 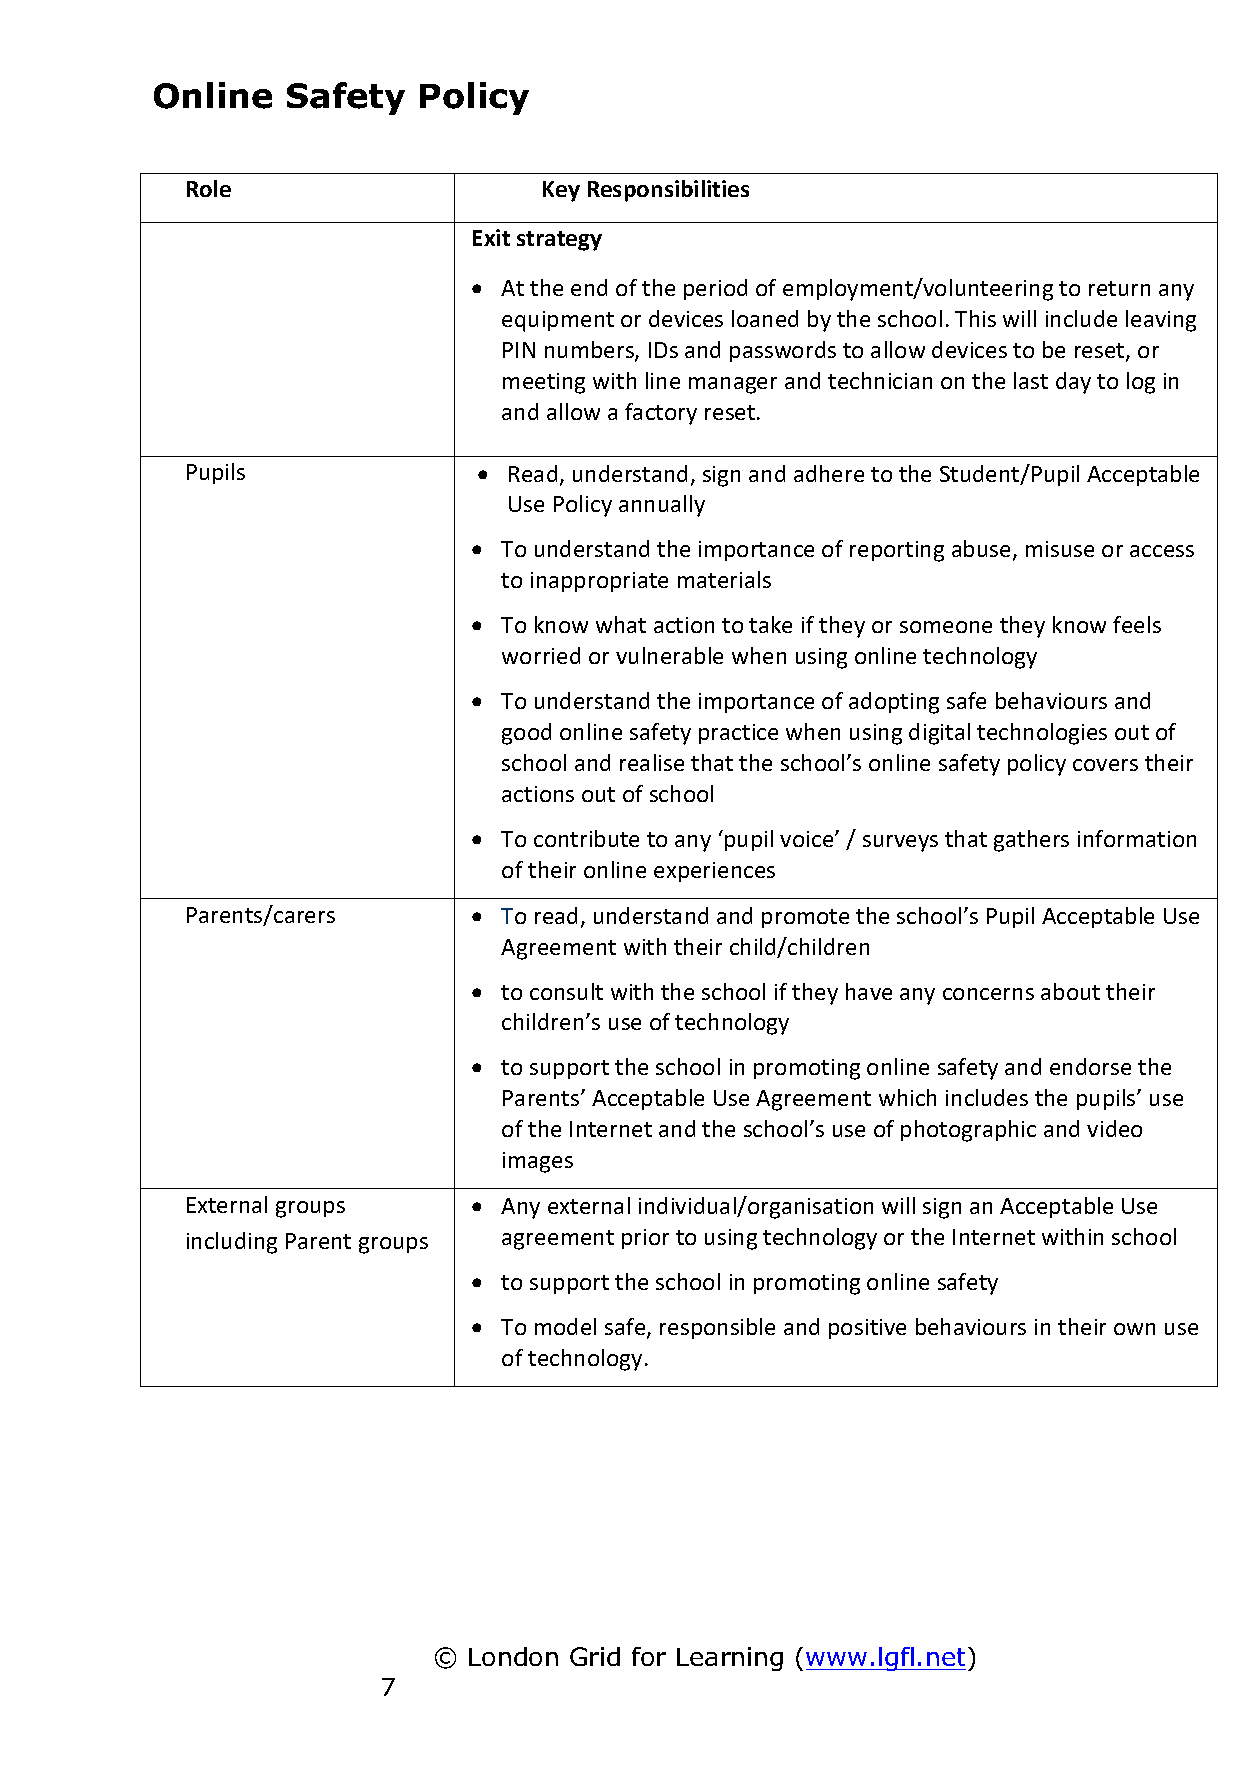 I want to click on experiences, so click(x=714, y=872).
